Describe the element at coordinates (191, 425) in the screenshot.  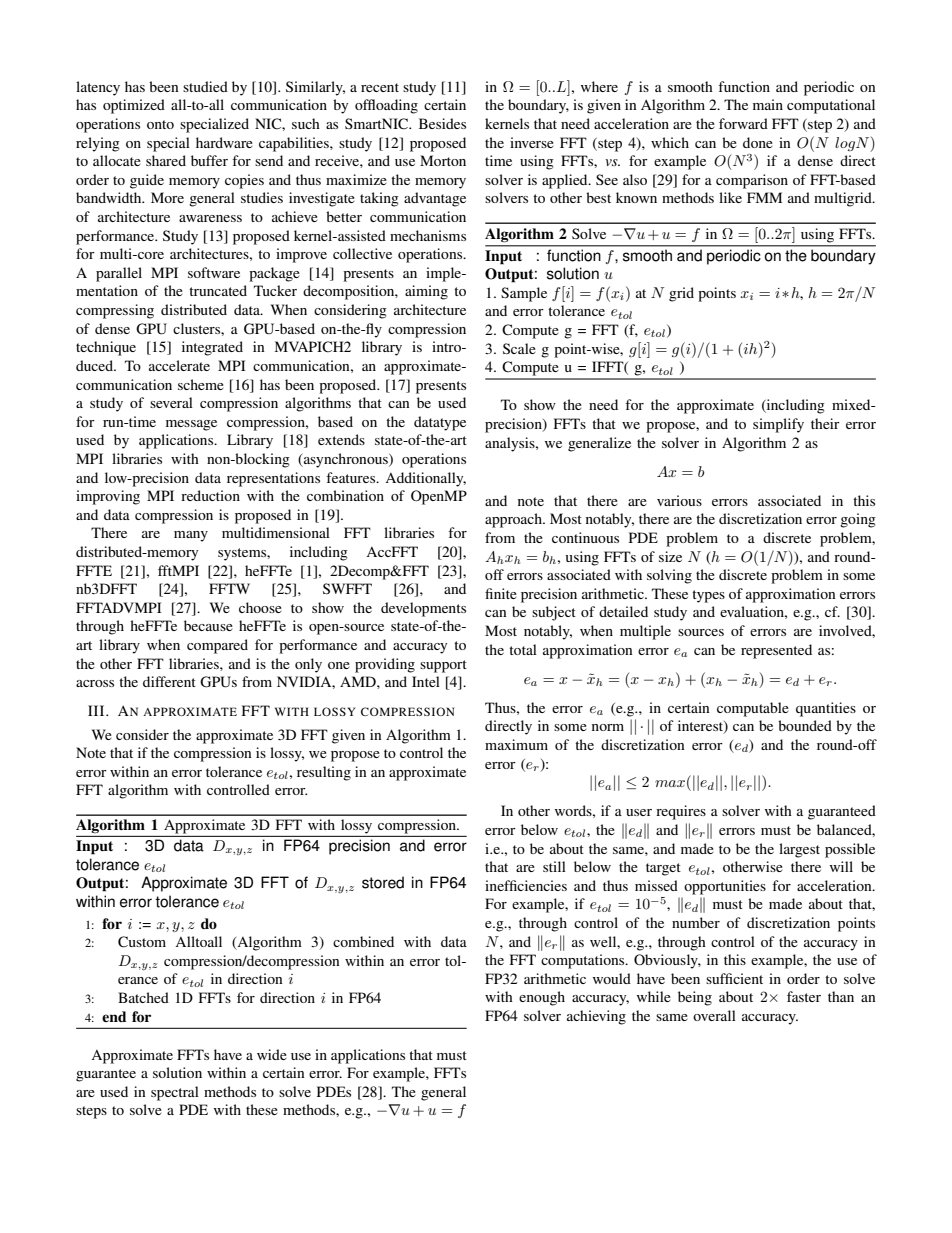
I see `message` at that location.
